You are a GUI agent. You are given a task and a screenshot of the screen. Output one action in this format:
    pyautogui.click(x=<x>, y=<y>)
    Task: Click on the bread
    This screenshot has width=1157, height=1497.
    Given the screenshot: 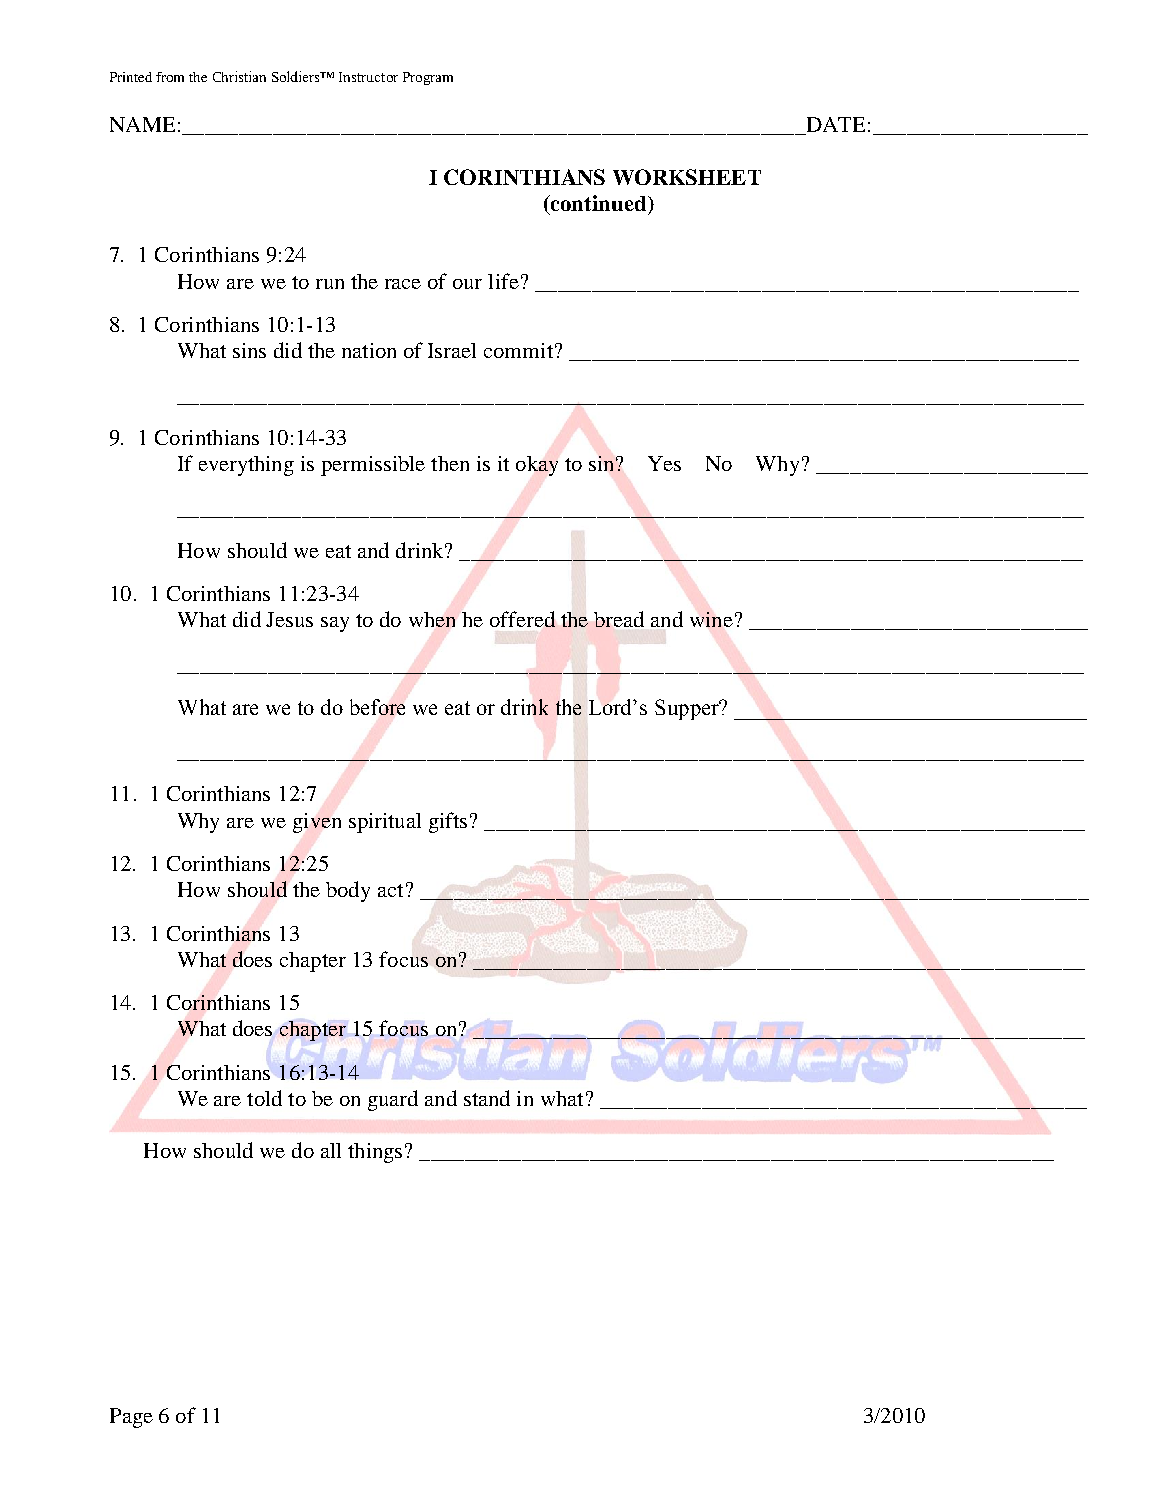 What is the action you would take?
    pyautogui.click(x=619, y=619)
